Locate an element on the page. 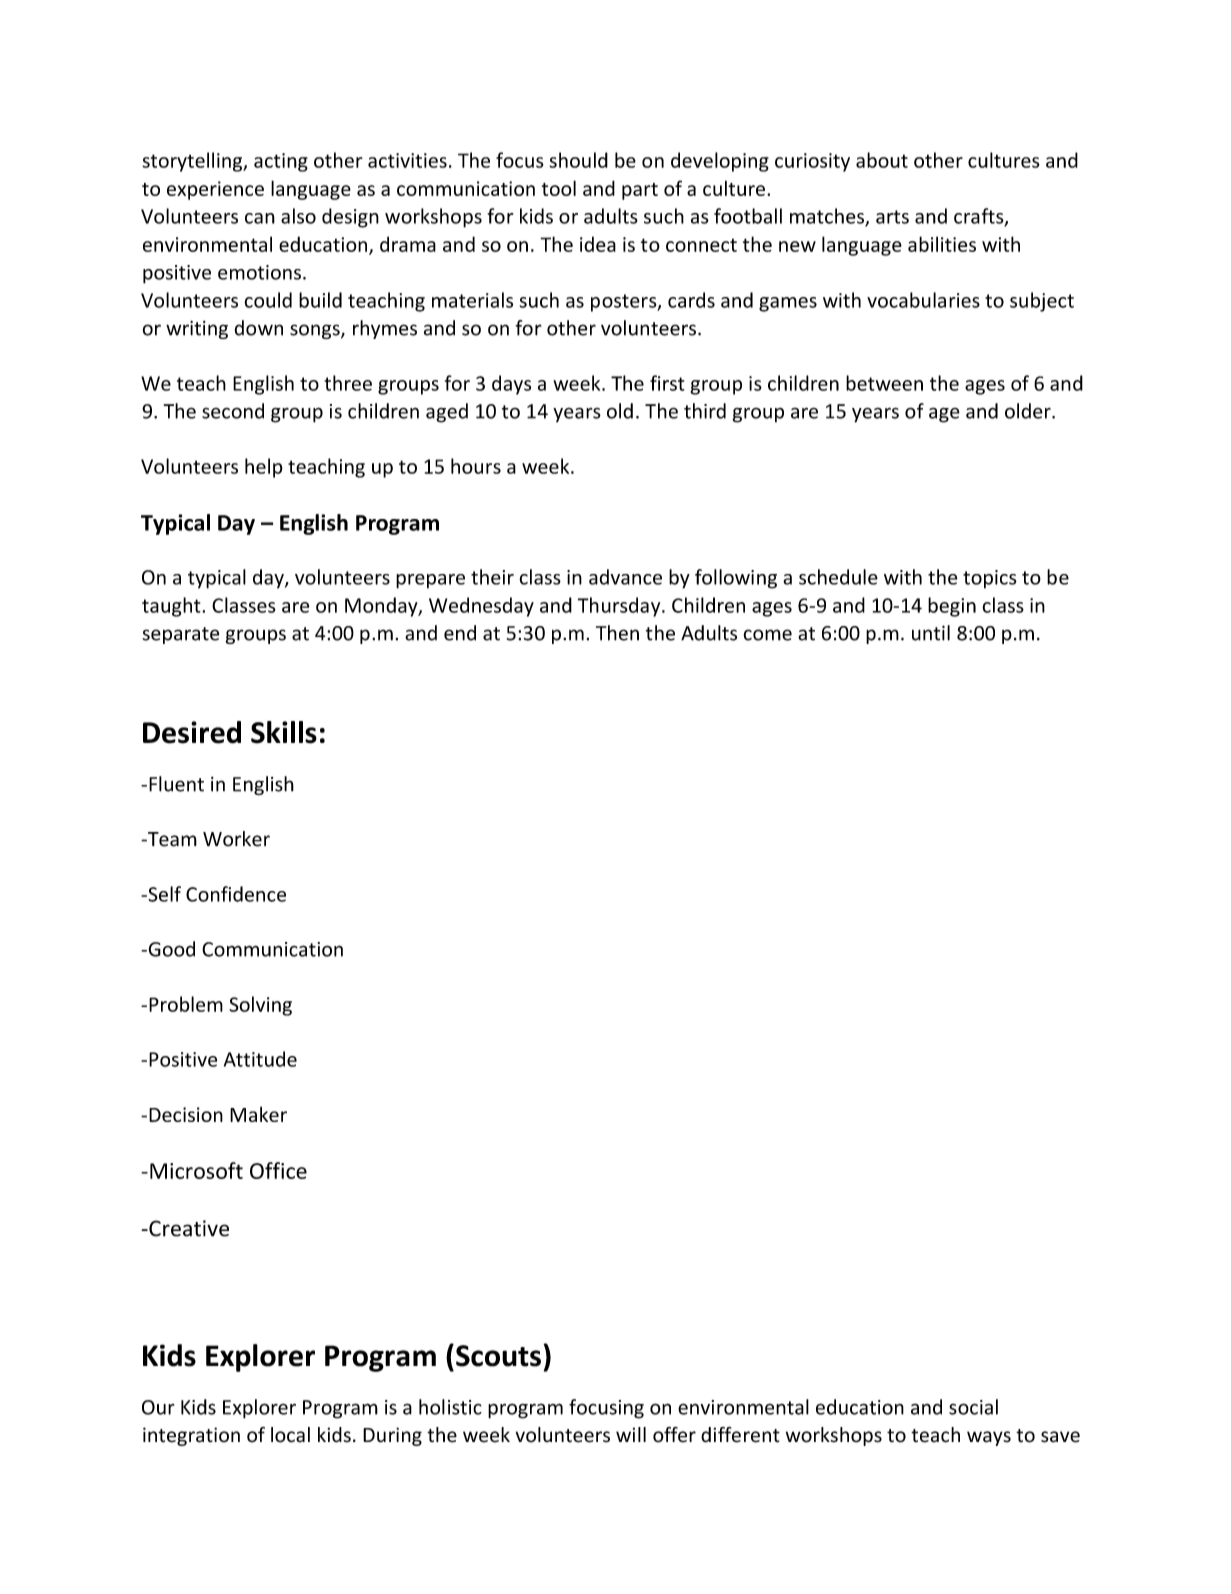 Image resolution: width=1231 pixels, height=1594 pixels. local is located at coordinates (290, 1435).
